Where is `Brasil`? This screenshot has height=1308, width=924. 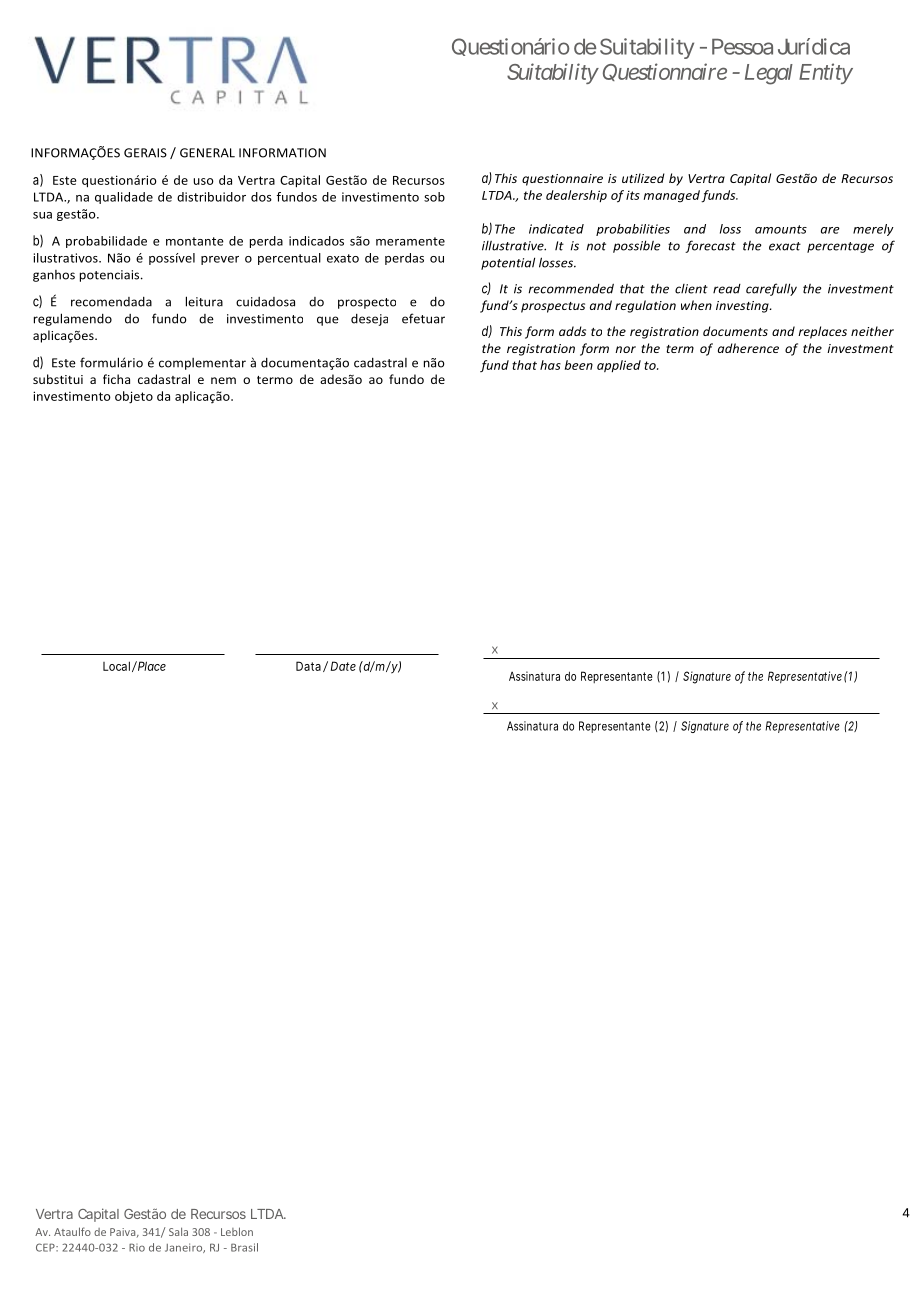
Brasil is located at coordinates (244, 1247).
